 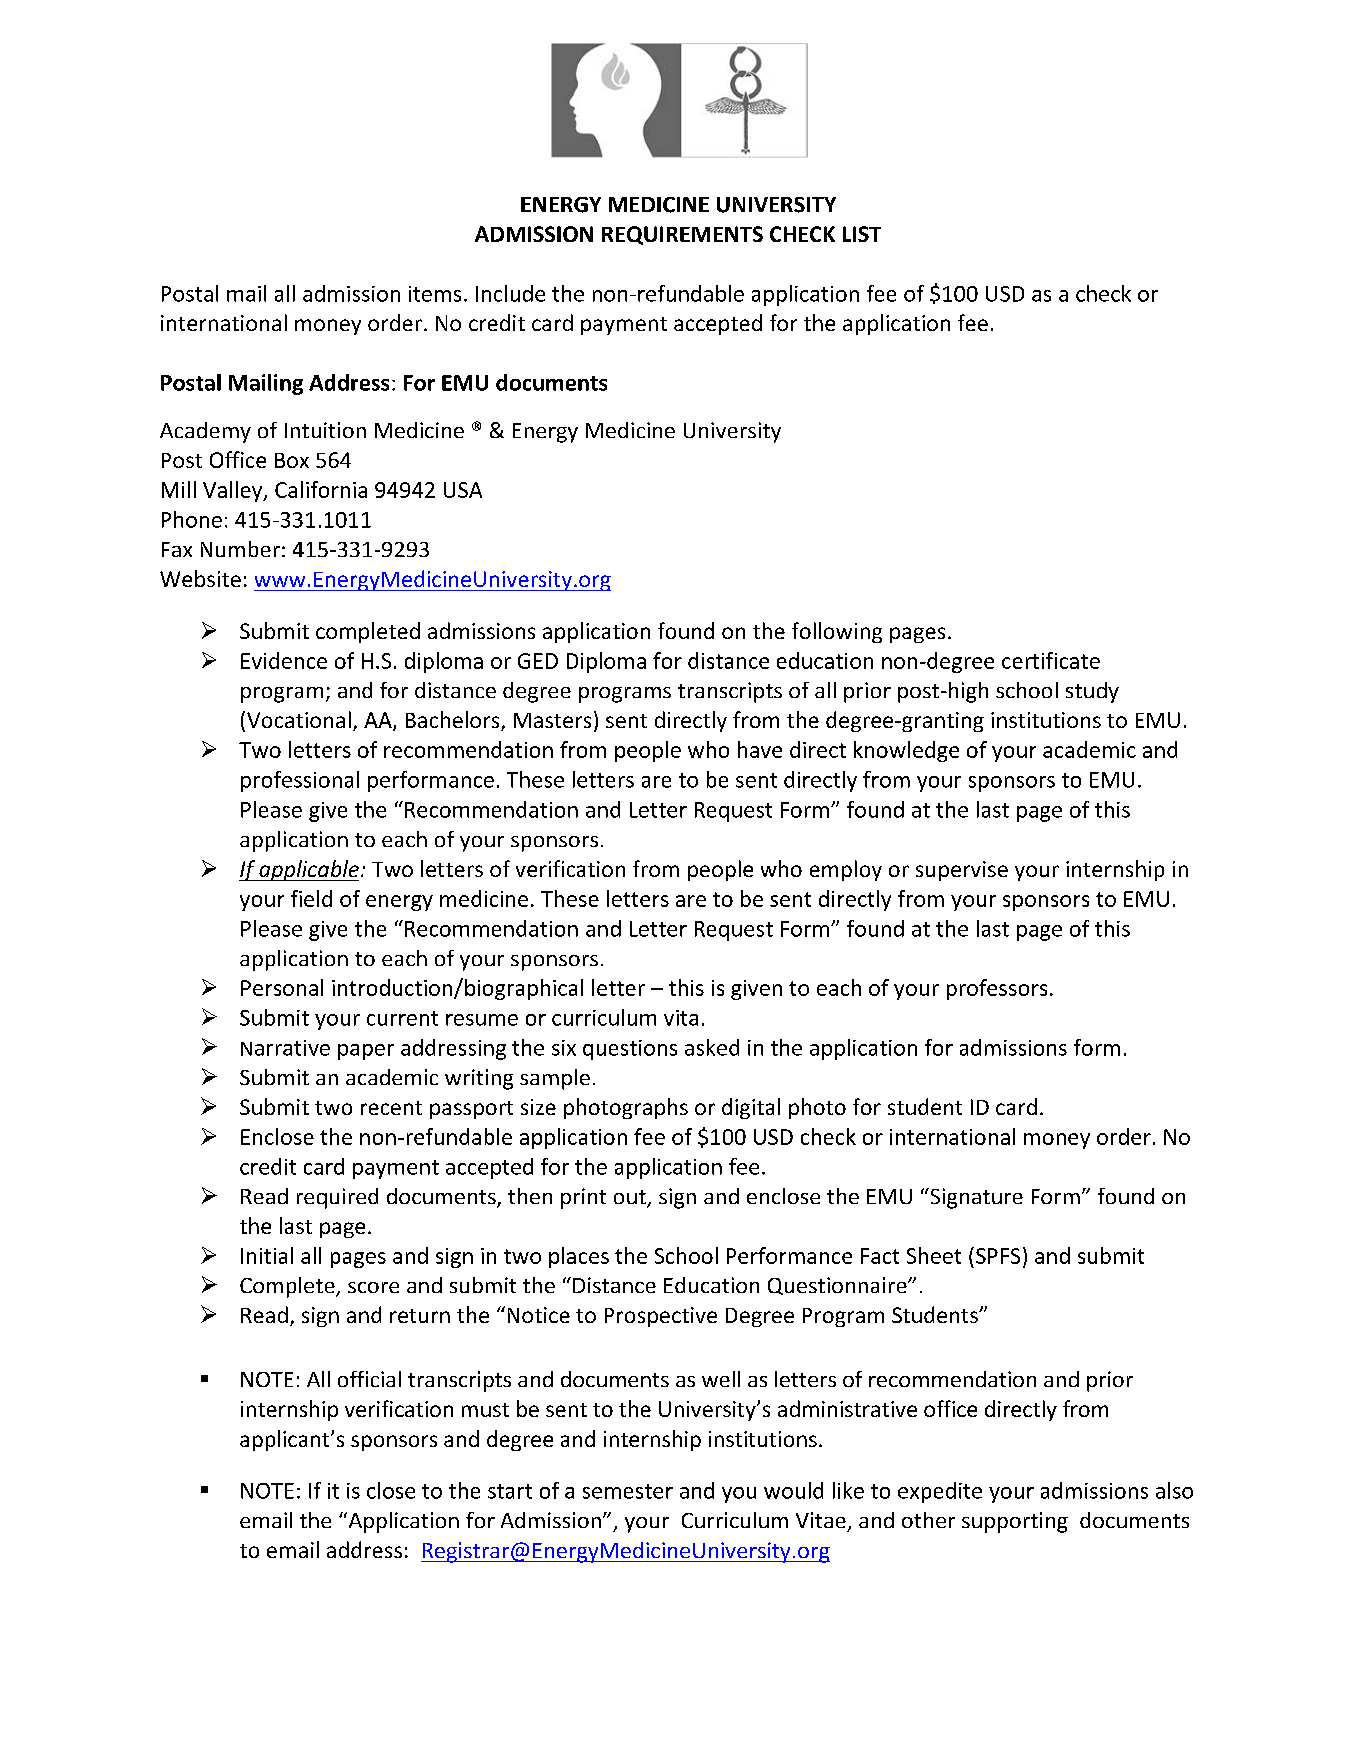 I want to click on supporting, so click(x=1015, y=1522).
